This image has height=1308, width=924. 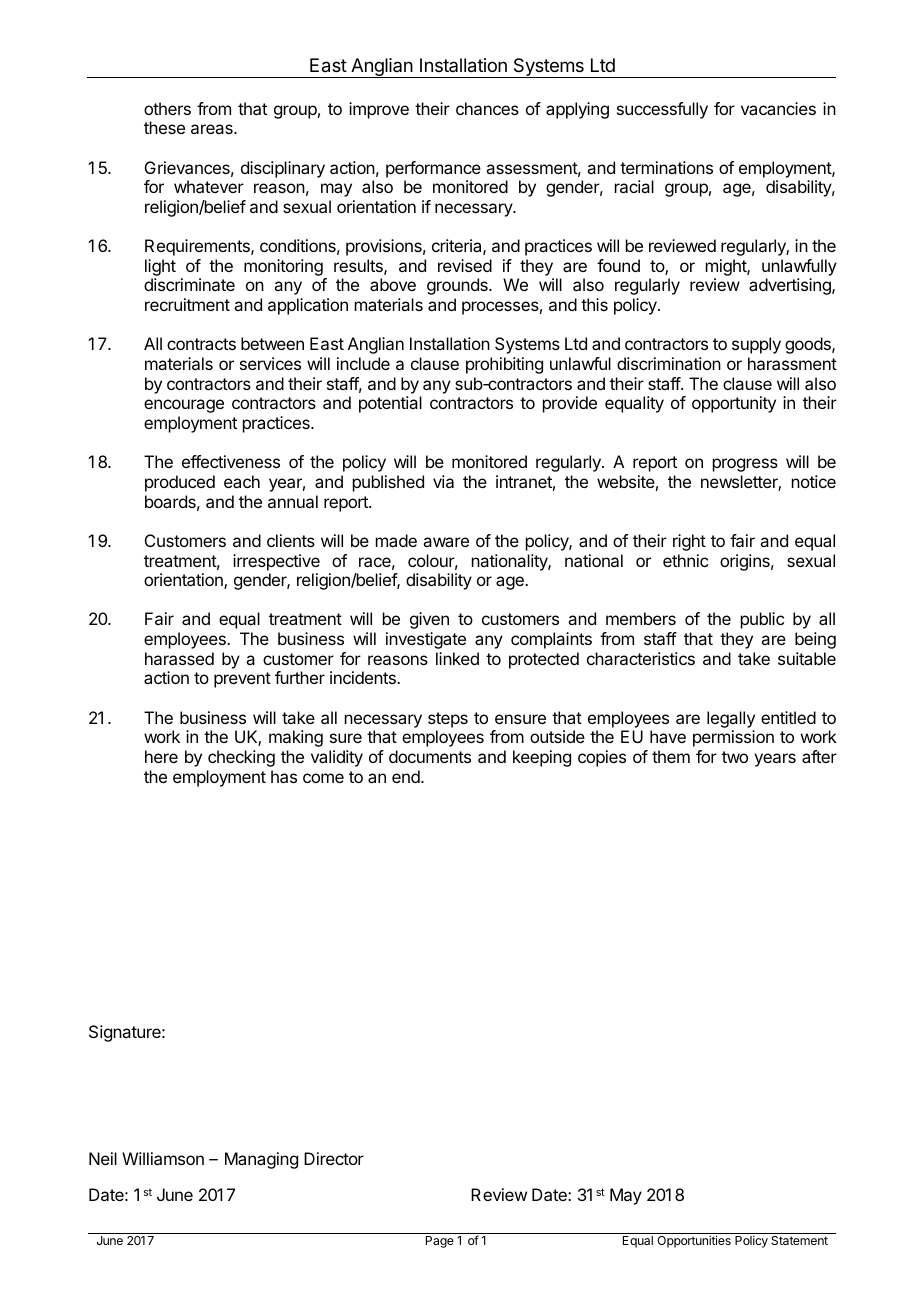 I want to click on Managing, so click(x=261, y=1160).
